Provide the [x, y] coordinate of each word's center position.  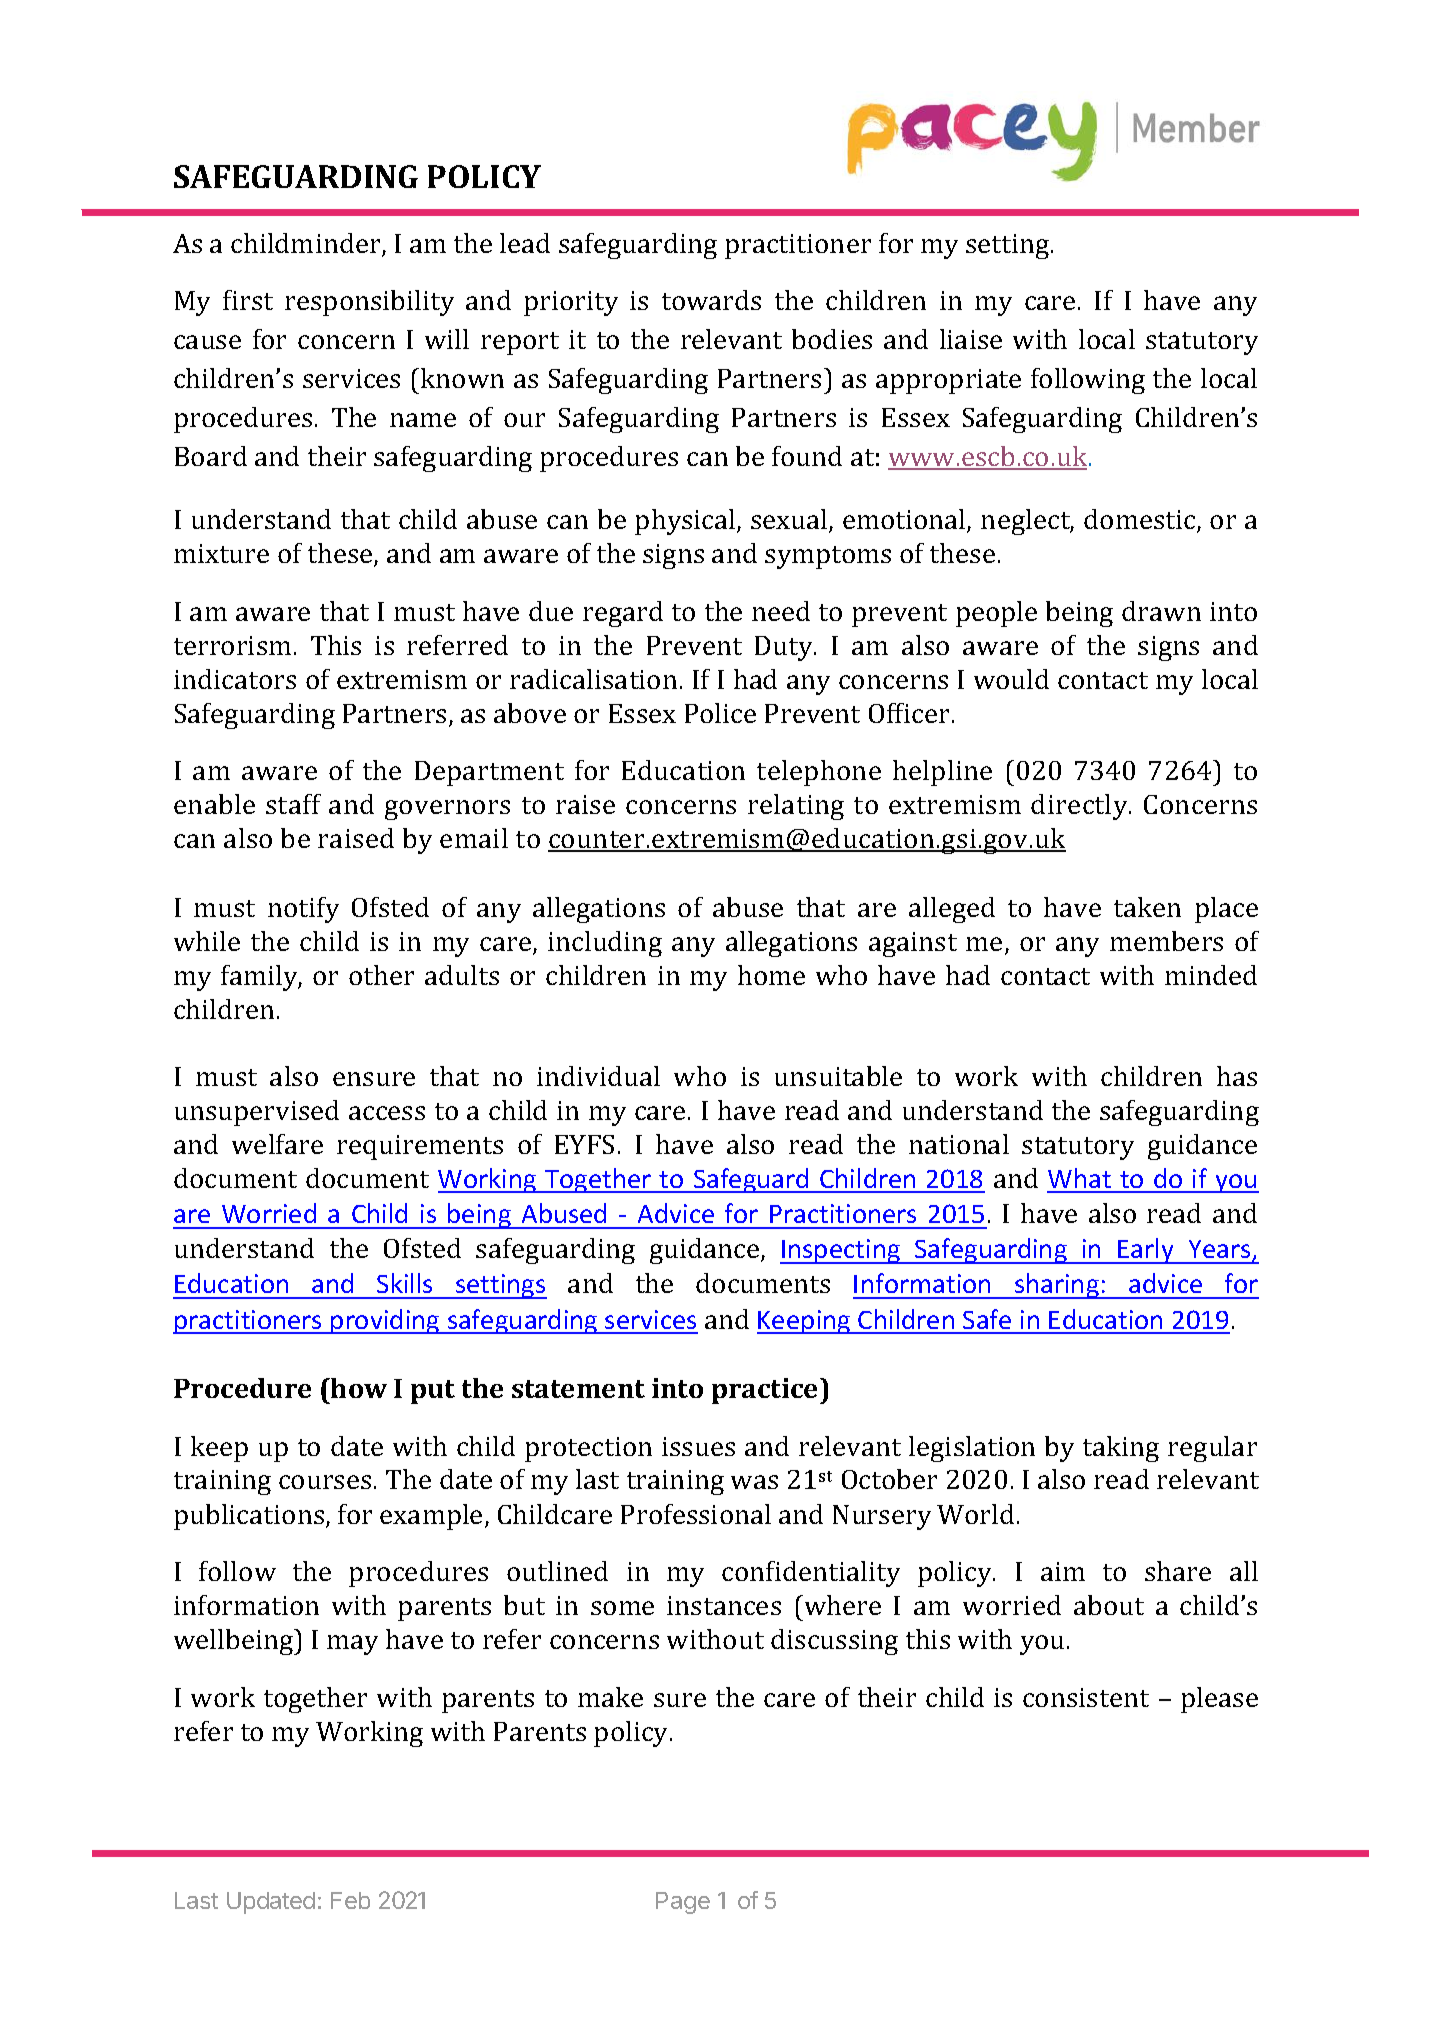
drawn [1161, 611]
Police [720, 713]
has [1237, 1076]
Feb [350, 1900]
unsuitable [838, 1076]
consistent [1086, 1697]
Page [683, 1903]
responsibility [369, 303]
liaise [971, 339]
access [387, 1113]
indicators [235, 679]
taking [1121, 1449]
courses [325, 1482]
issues [698, 1446]
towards [711, 300]
